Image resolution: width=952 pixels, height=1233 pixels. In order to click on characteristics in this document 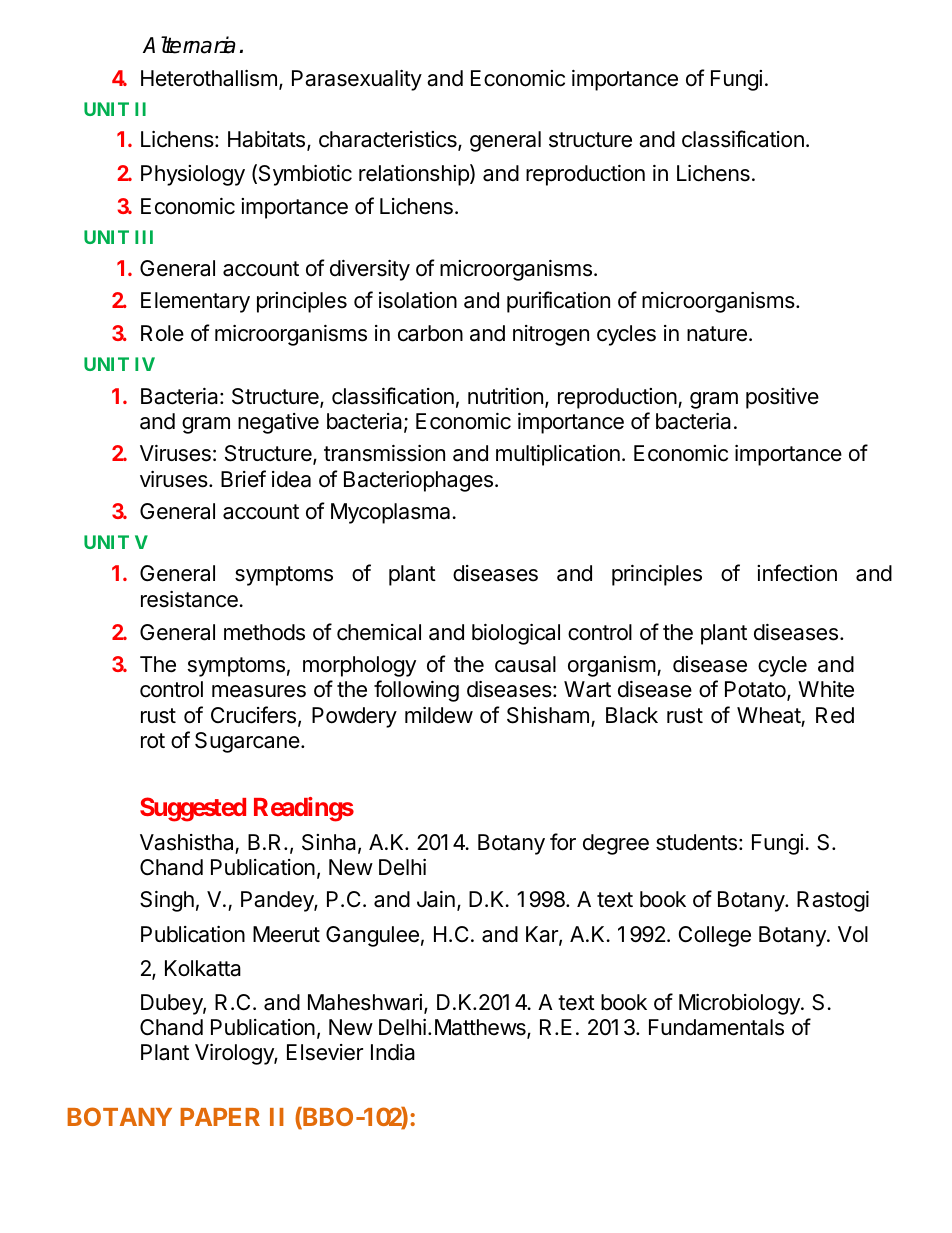, I will do `click(389, 141)`.
